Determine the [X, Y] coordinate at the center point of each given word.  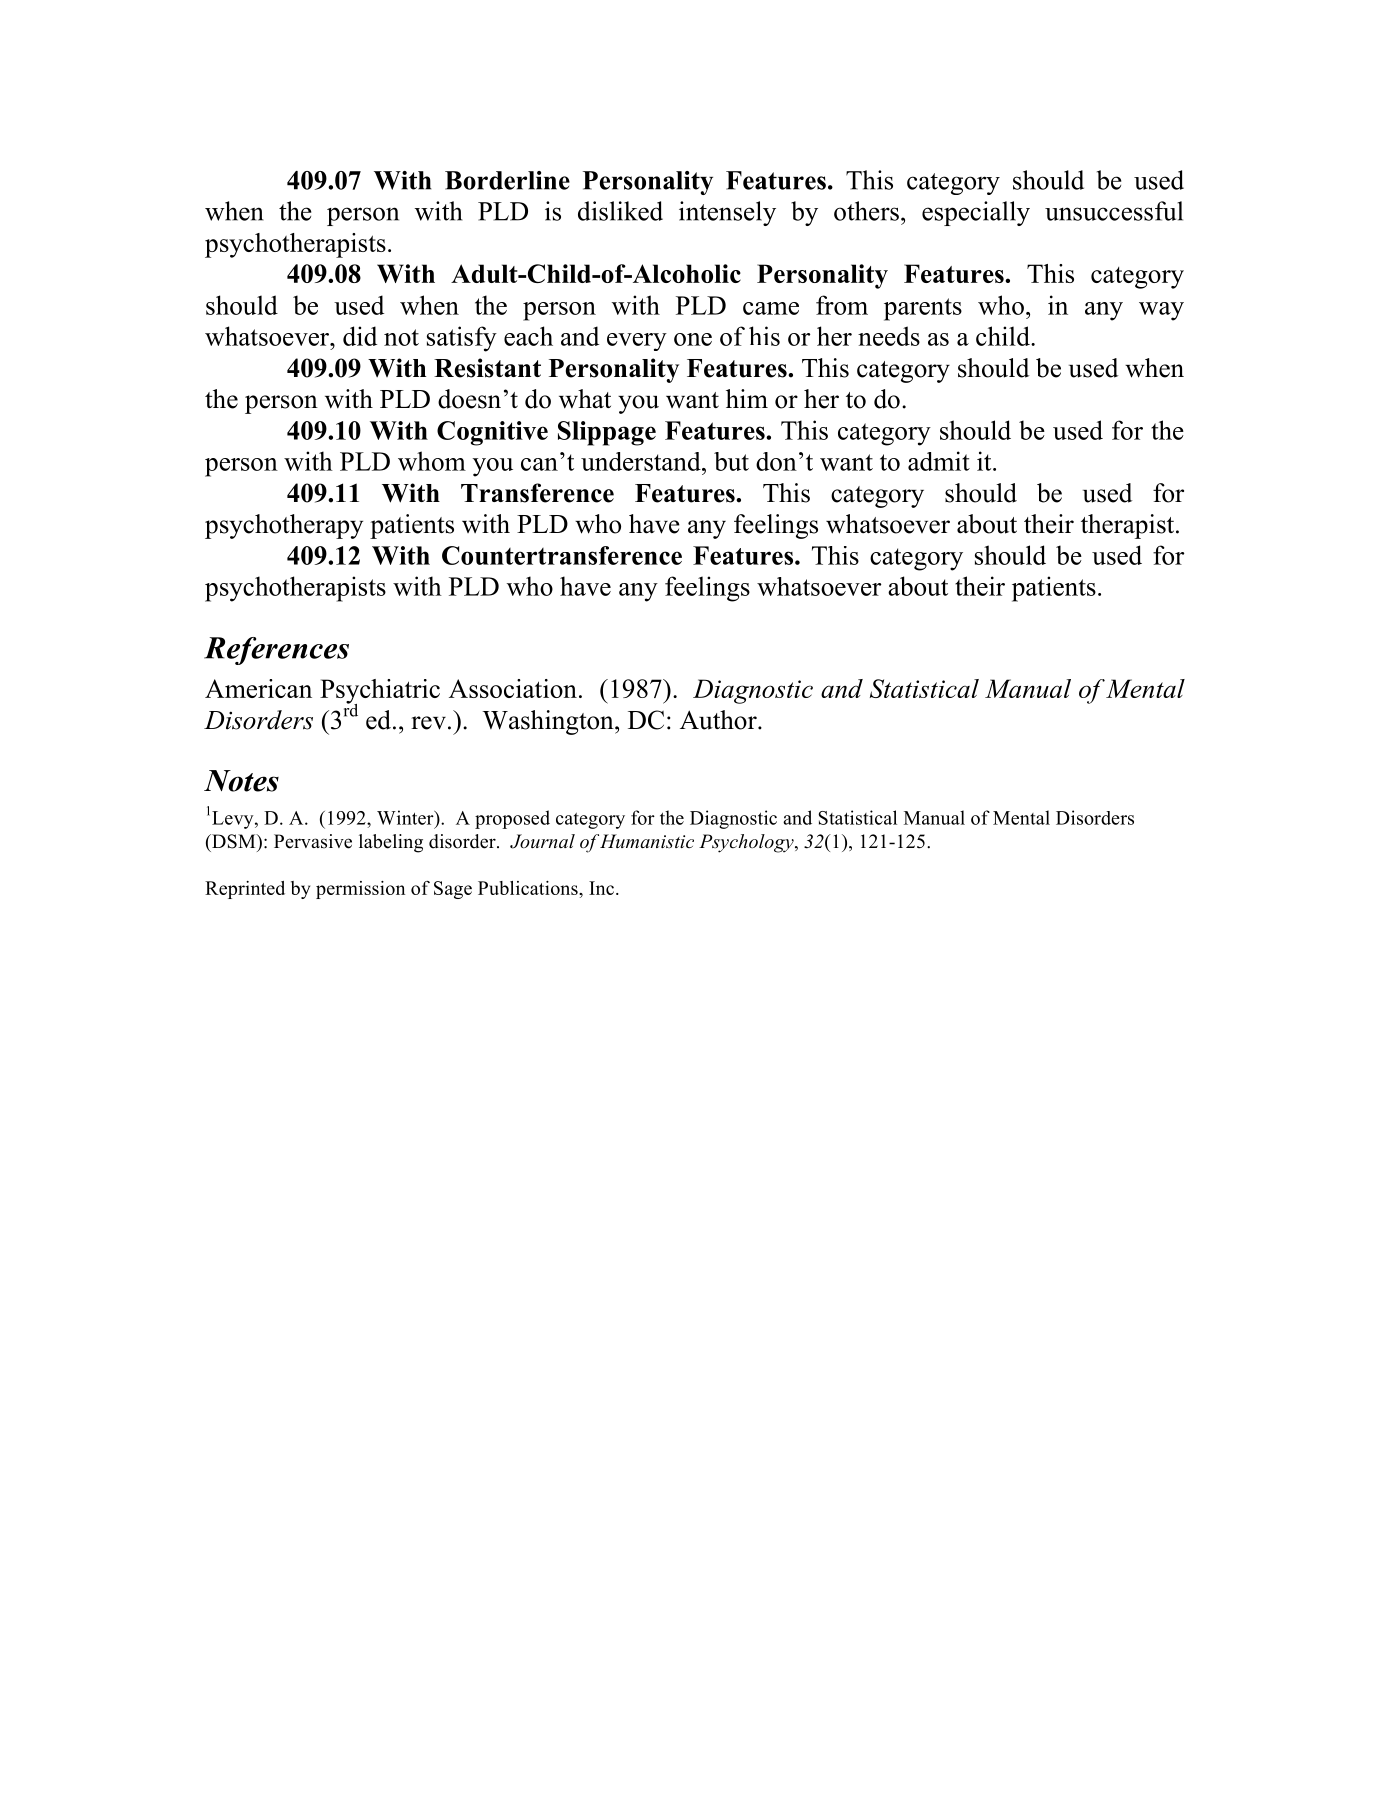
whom [432, 461]
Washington [549, 722]
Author [719, 720]
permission [360, 890]
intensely [727, 213]
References [276, 651]
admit [939, 461]
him [747, 398]
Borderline [507, 180]
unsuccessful [1114, 211]
